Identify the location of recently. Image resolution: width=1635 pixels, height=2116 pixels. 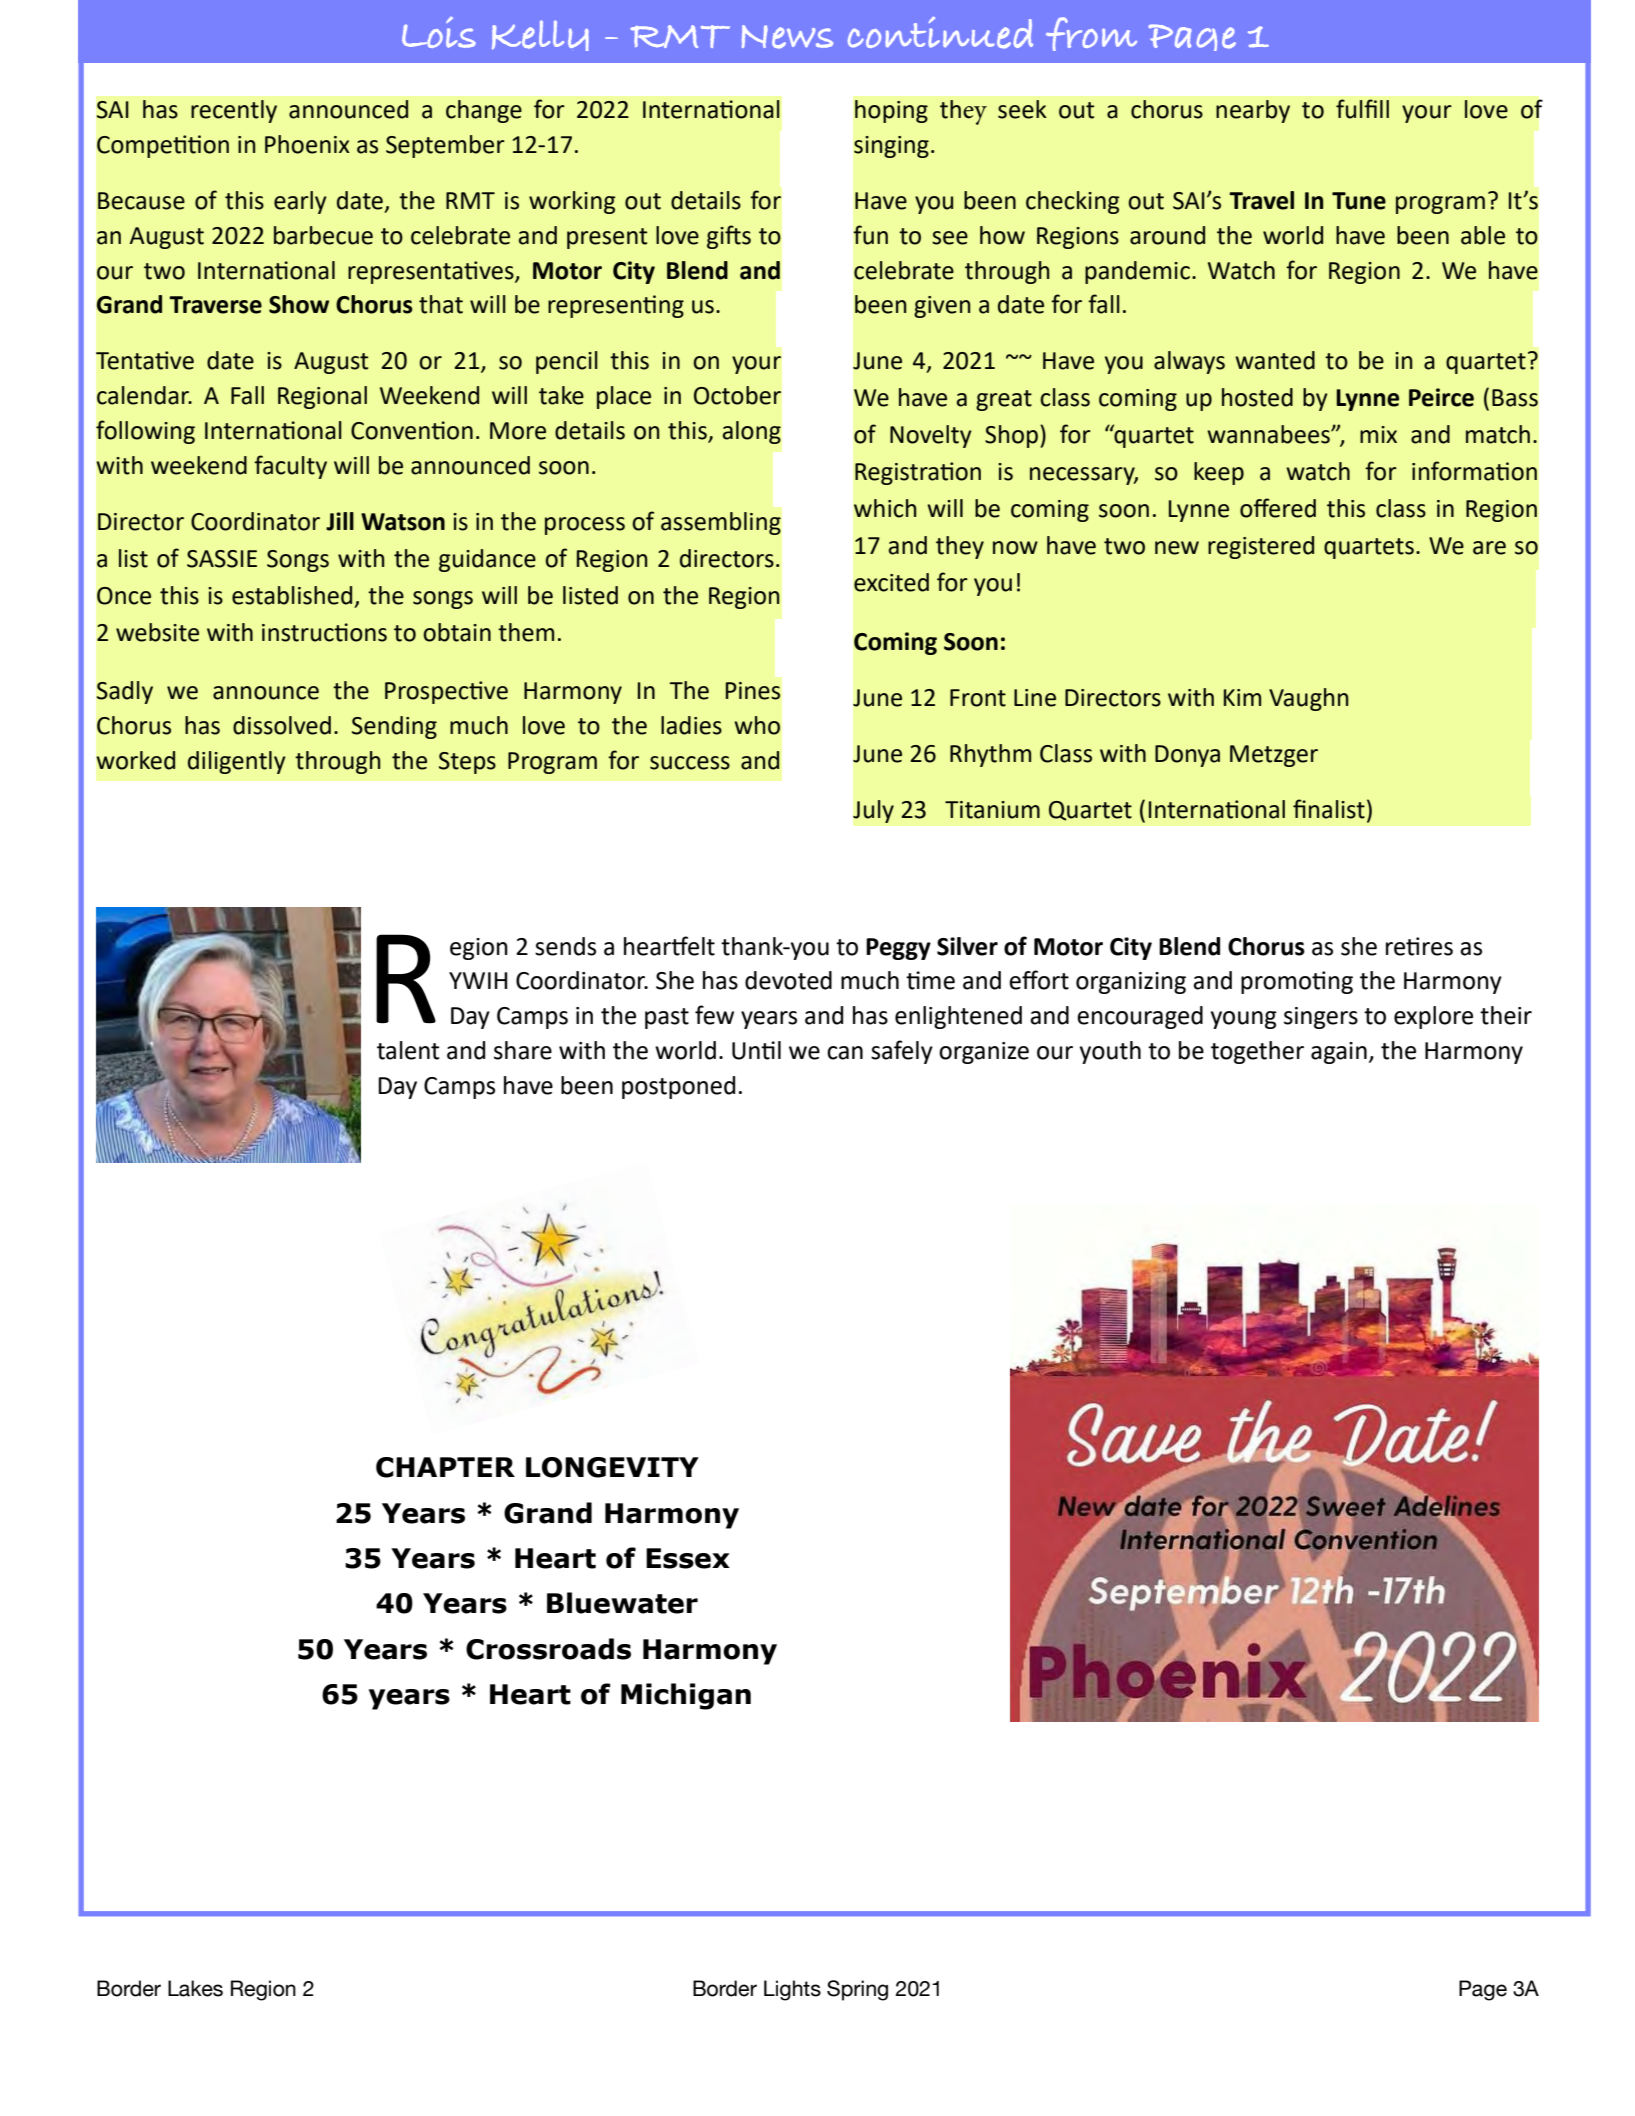
(234, 111).
